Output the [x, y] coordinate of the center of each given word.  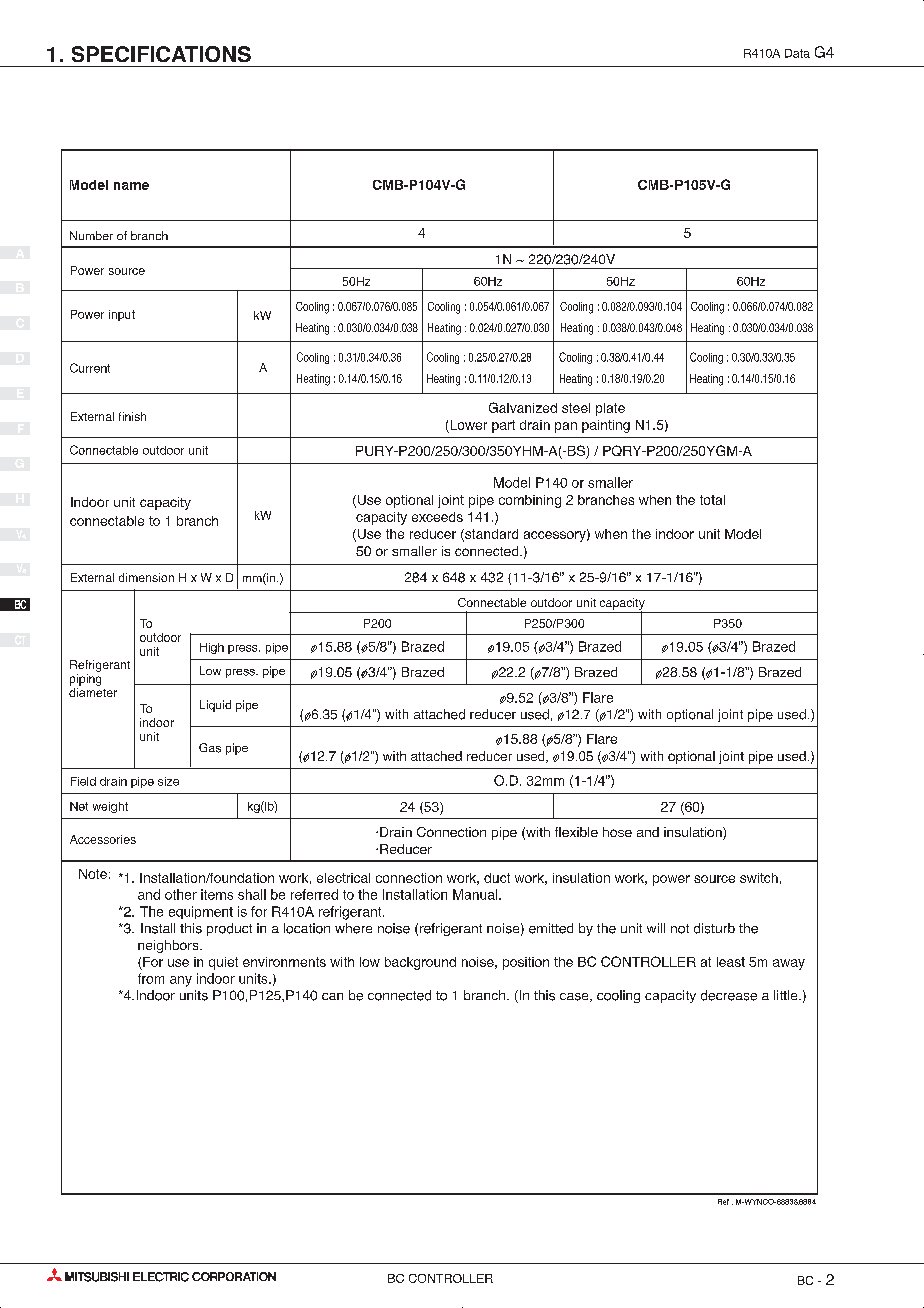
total [712, 500]
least [731, 962]
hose [617, 832]
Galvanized [523, 407]
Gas [210, 748]
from [151, 978]
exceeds [437, 517]
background [420, 963]
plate [610, 409]
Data [797, 53]
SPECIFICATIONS [161, 54]
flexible [576, 832]
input [122, 315]
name [131, 186]
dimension [146, 577]
